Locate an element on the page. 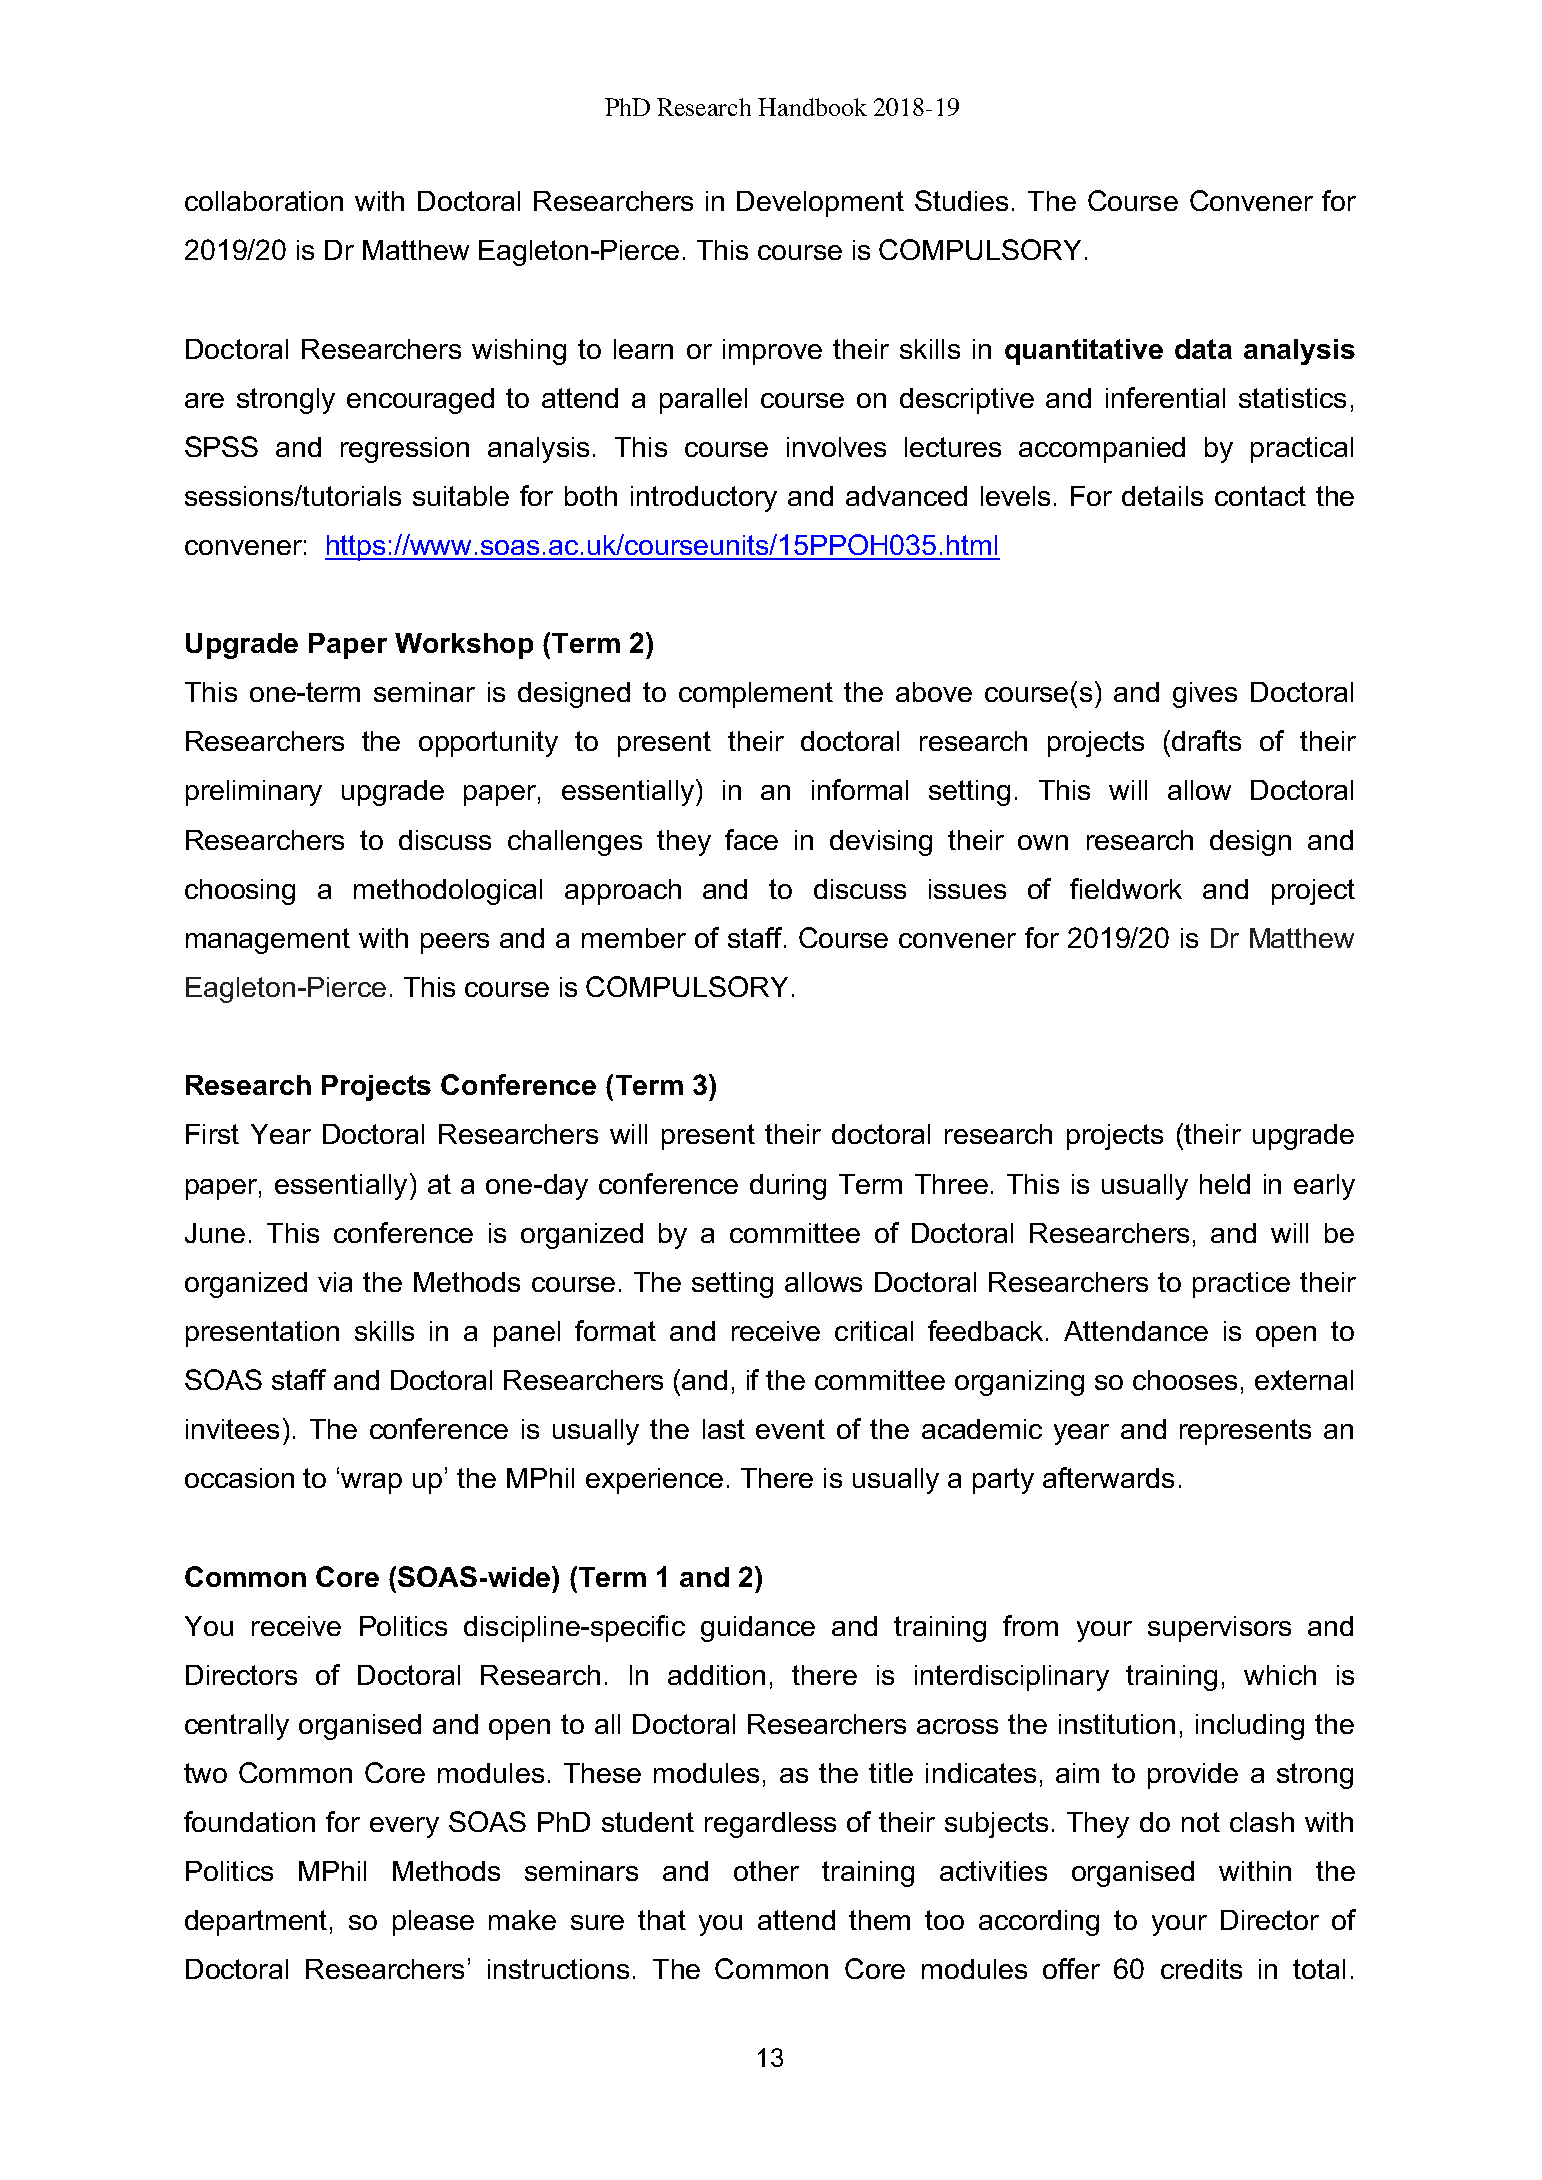 The height and width of the page is (2180, 1542). department is located at coordinates (256, 1923).
